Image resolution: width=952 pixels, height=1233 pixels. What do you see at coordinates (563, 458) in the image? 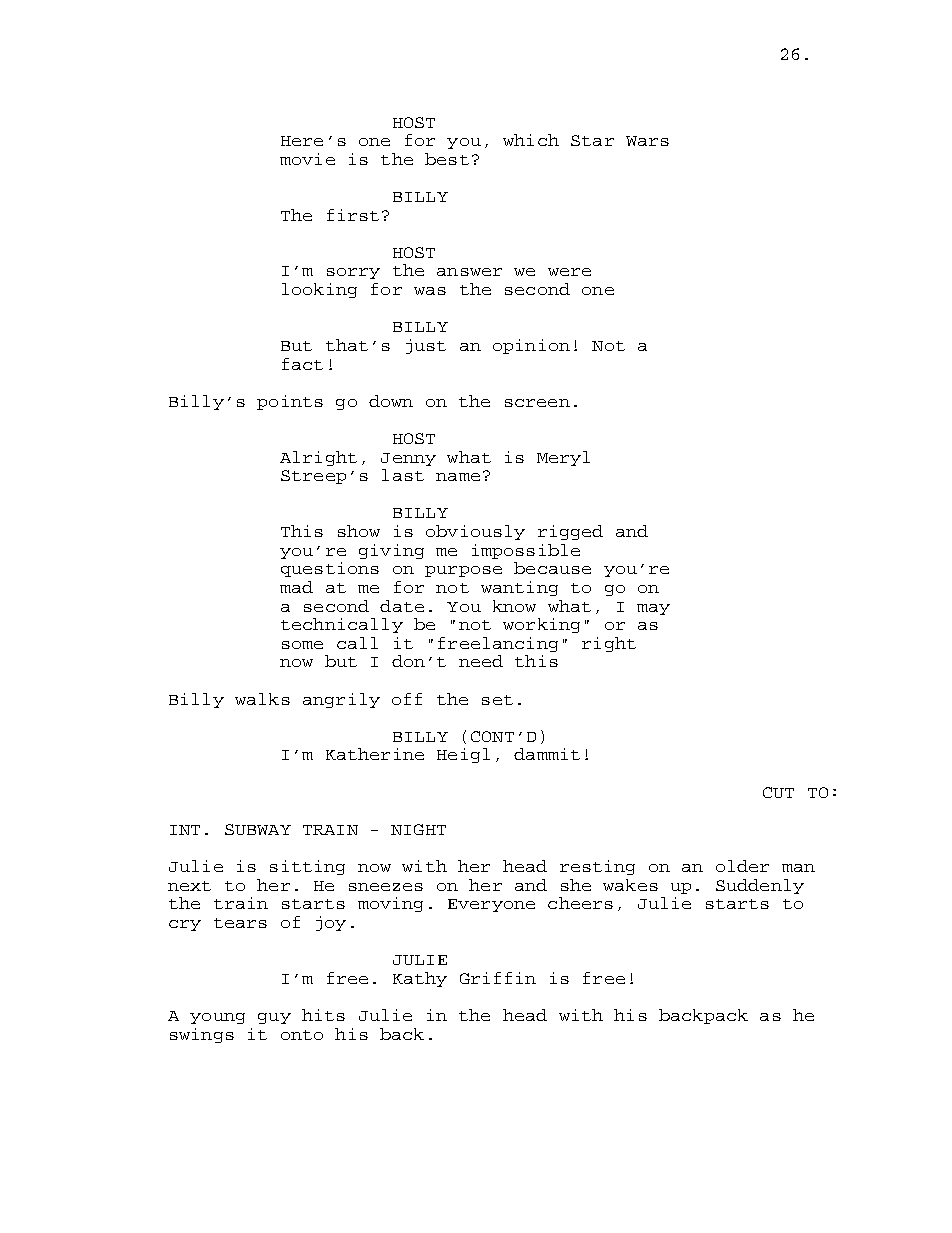
I see `Meryl` at bounding box center [563, 458].
